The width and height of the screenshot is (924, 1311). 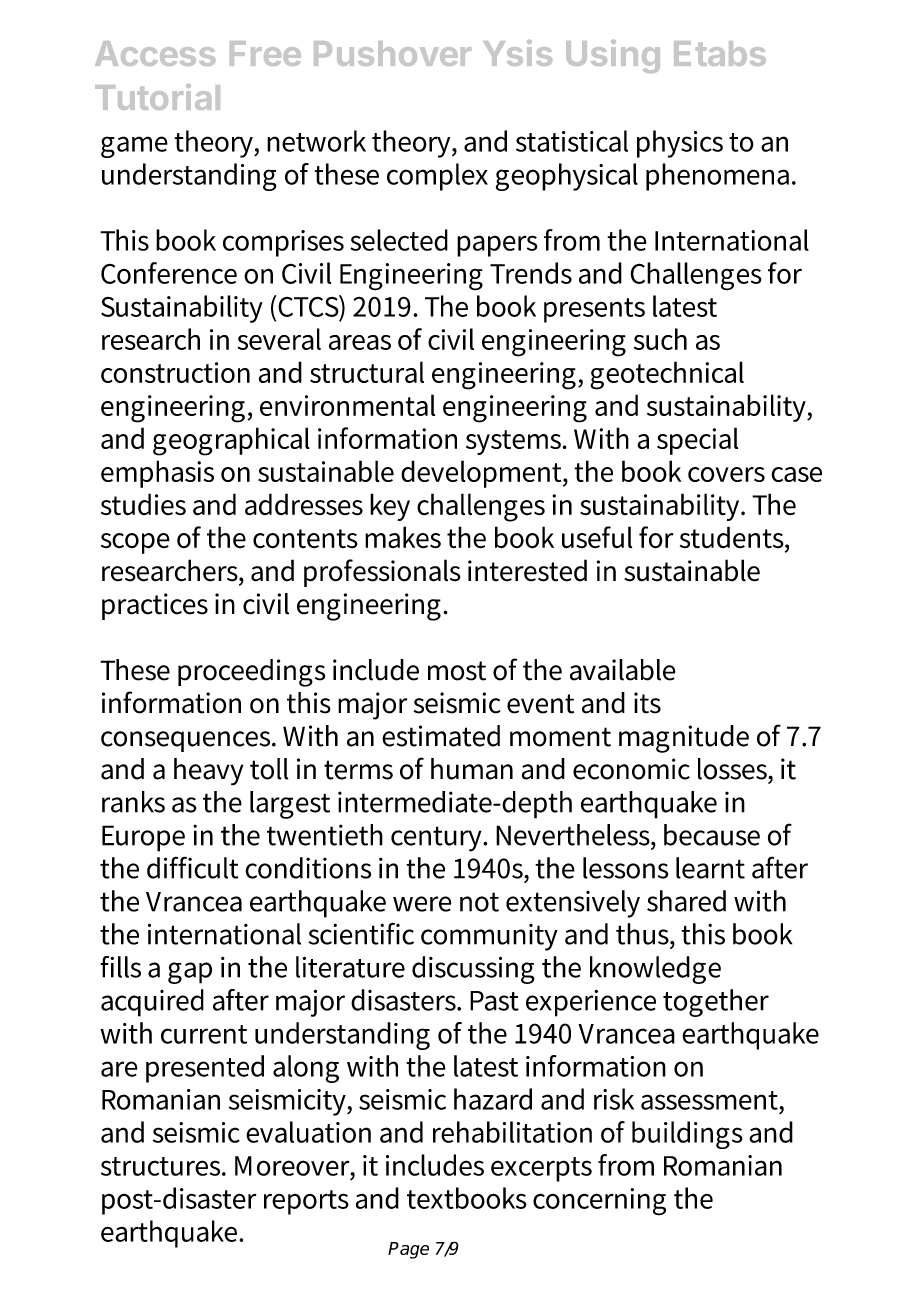 I want to click on most, so click(x=457, y=671).
